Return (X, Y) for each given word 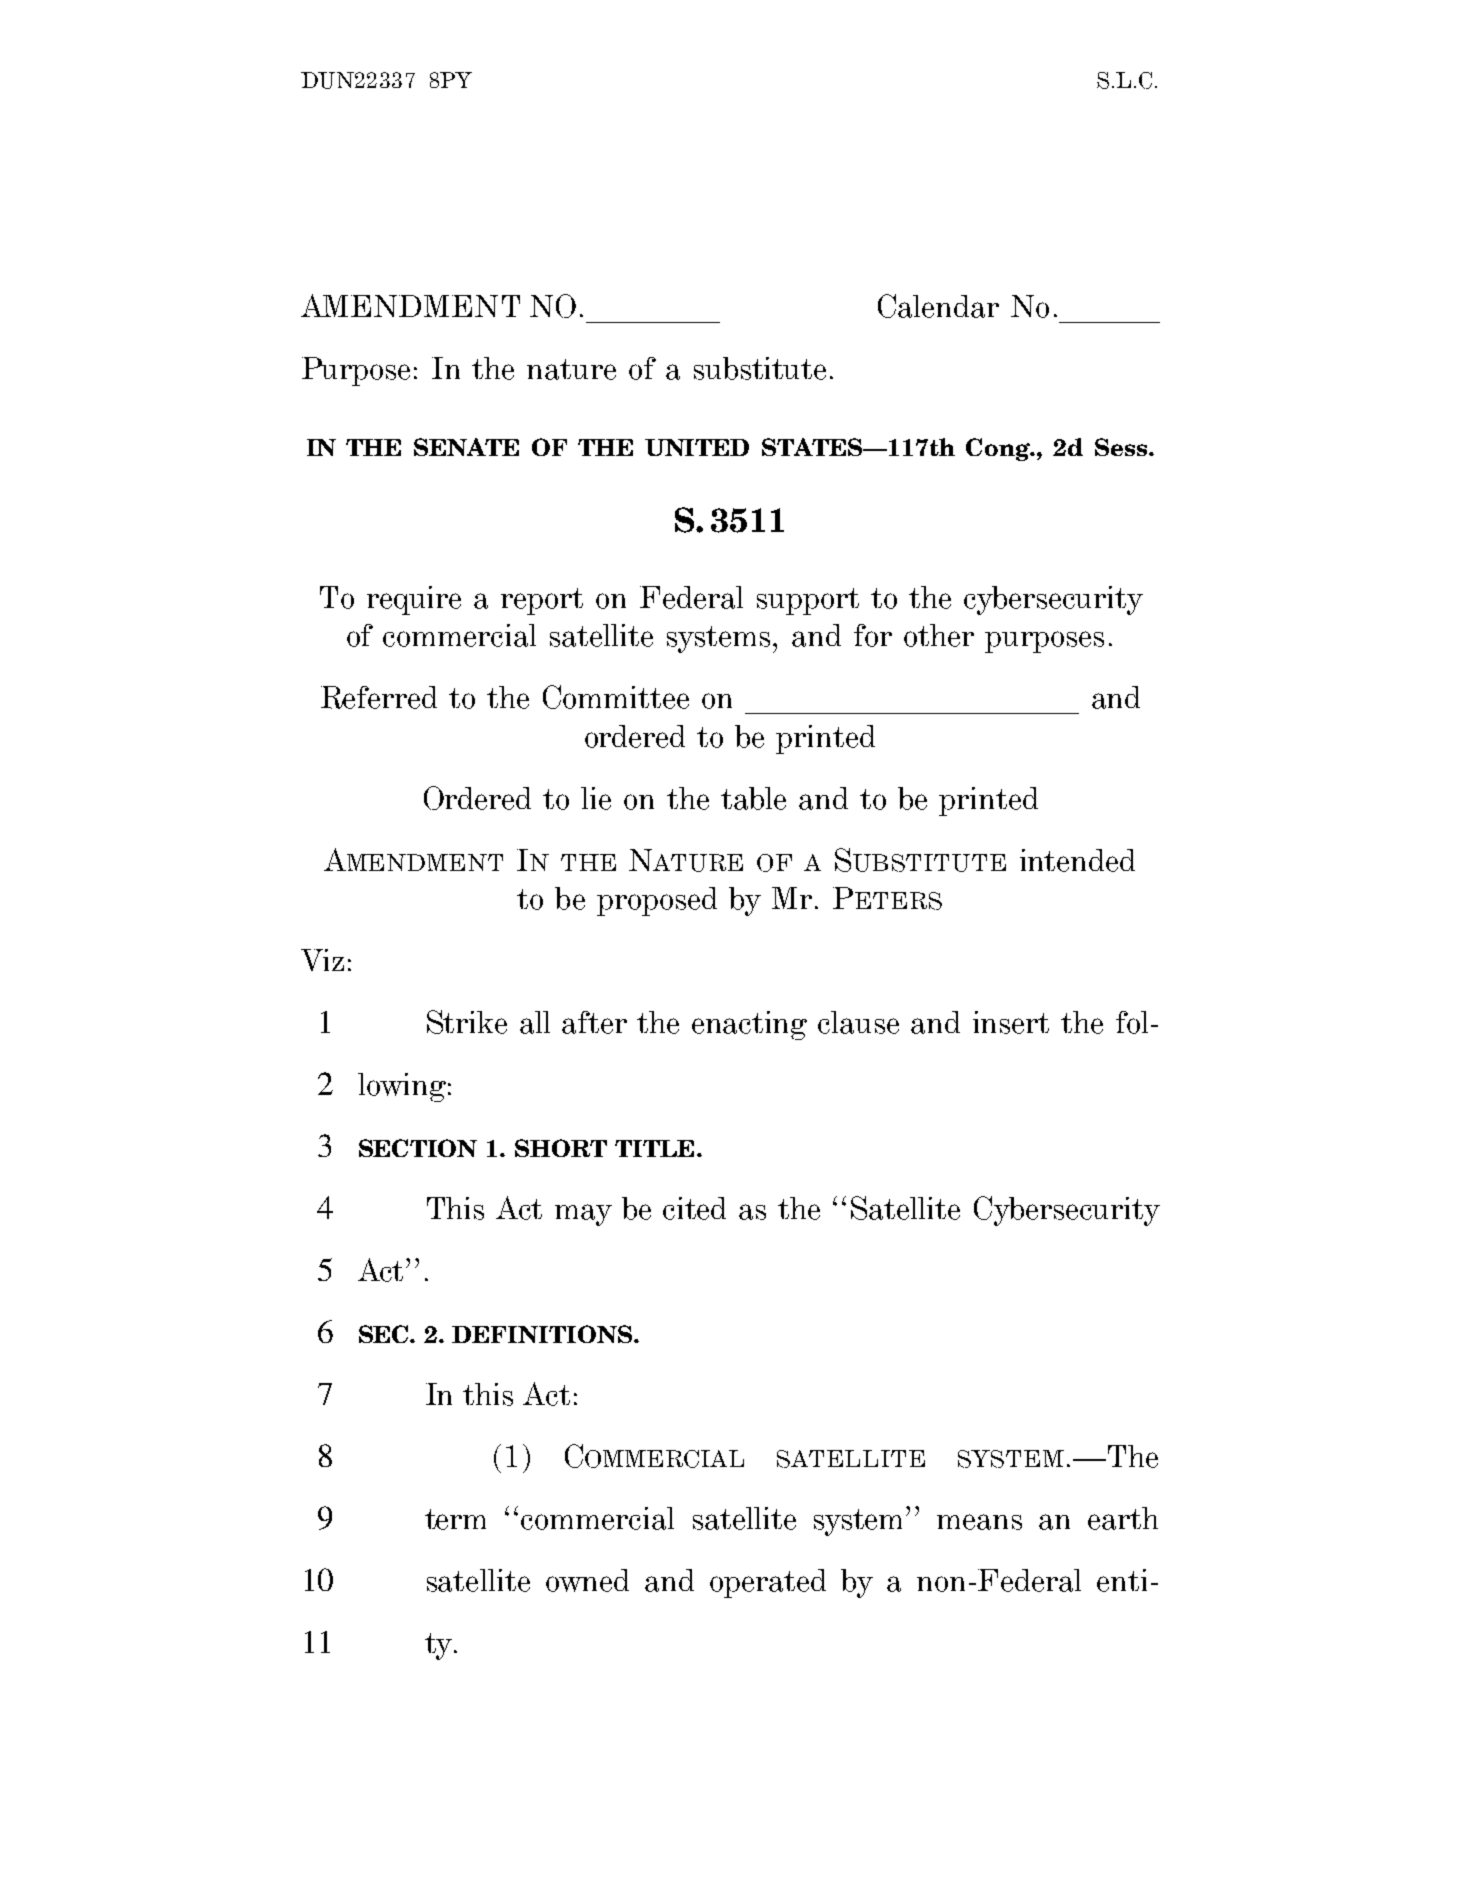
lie (596, 798)
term (455, 1519)
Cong (999, 449)
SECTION (418, 1148)
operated (768, 1583)
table (753, 798)
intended (1077, 860)
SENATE (466, 447)
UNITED (697, 447)
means (979, 1522)
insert (1011, 1022)
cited (694, 1208)
